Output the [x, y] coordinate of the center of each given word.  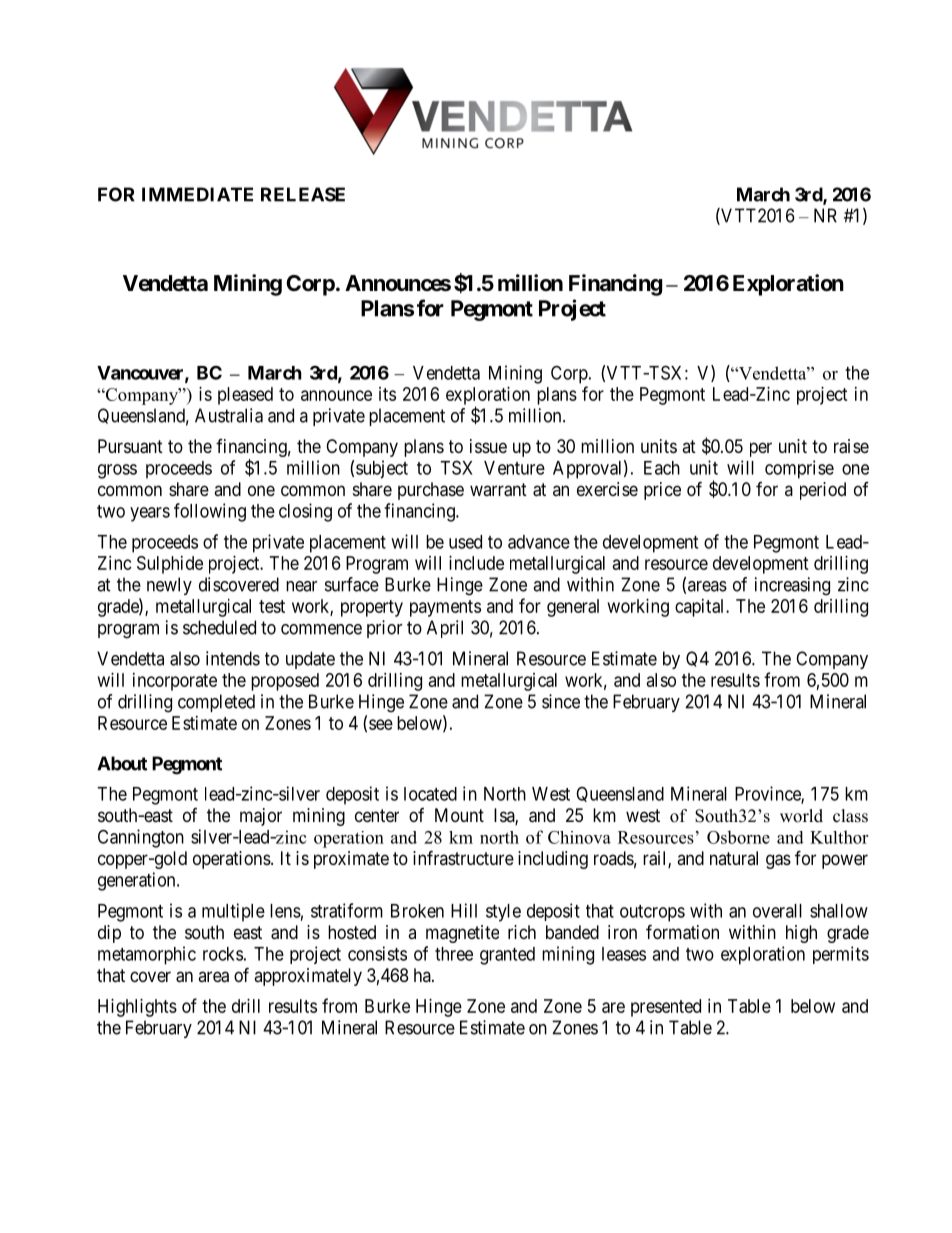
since [561, 701]
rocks [223, 954]
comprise [799, 469]
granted [507, 956]
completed [216, 703]
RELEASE [303, 194]
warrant [498, 490]
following [210, 512]
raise [851, 446]
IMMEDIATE [197, 194]
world [801, 816]
